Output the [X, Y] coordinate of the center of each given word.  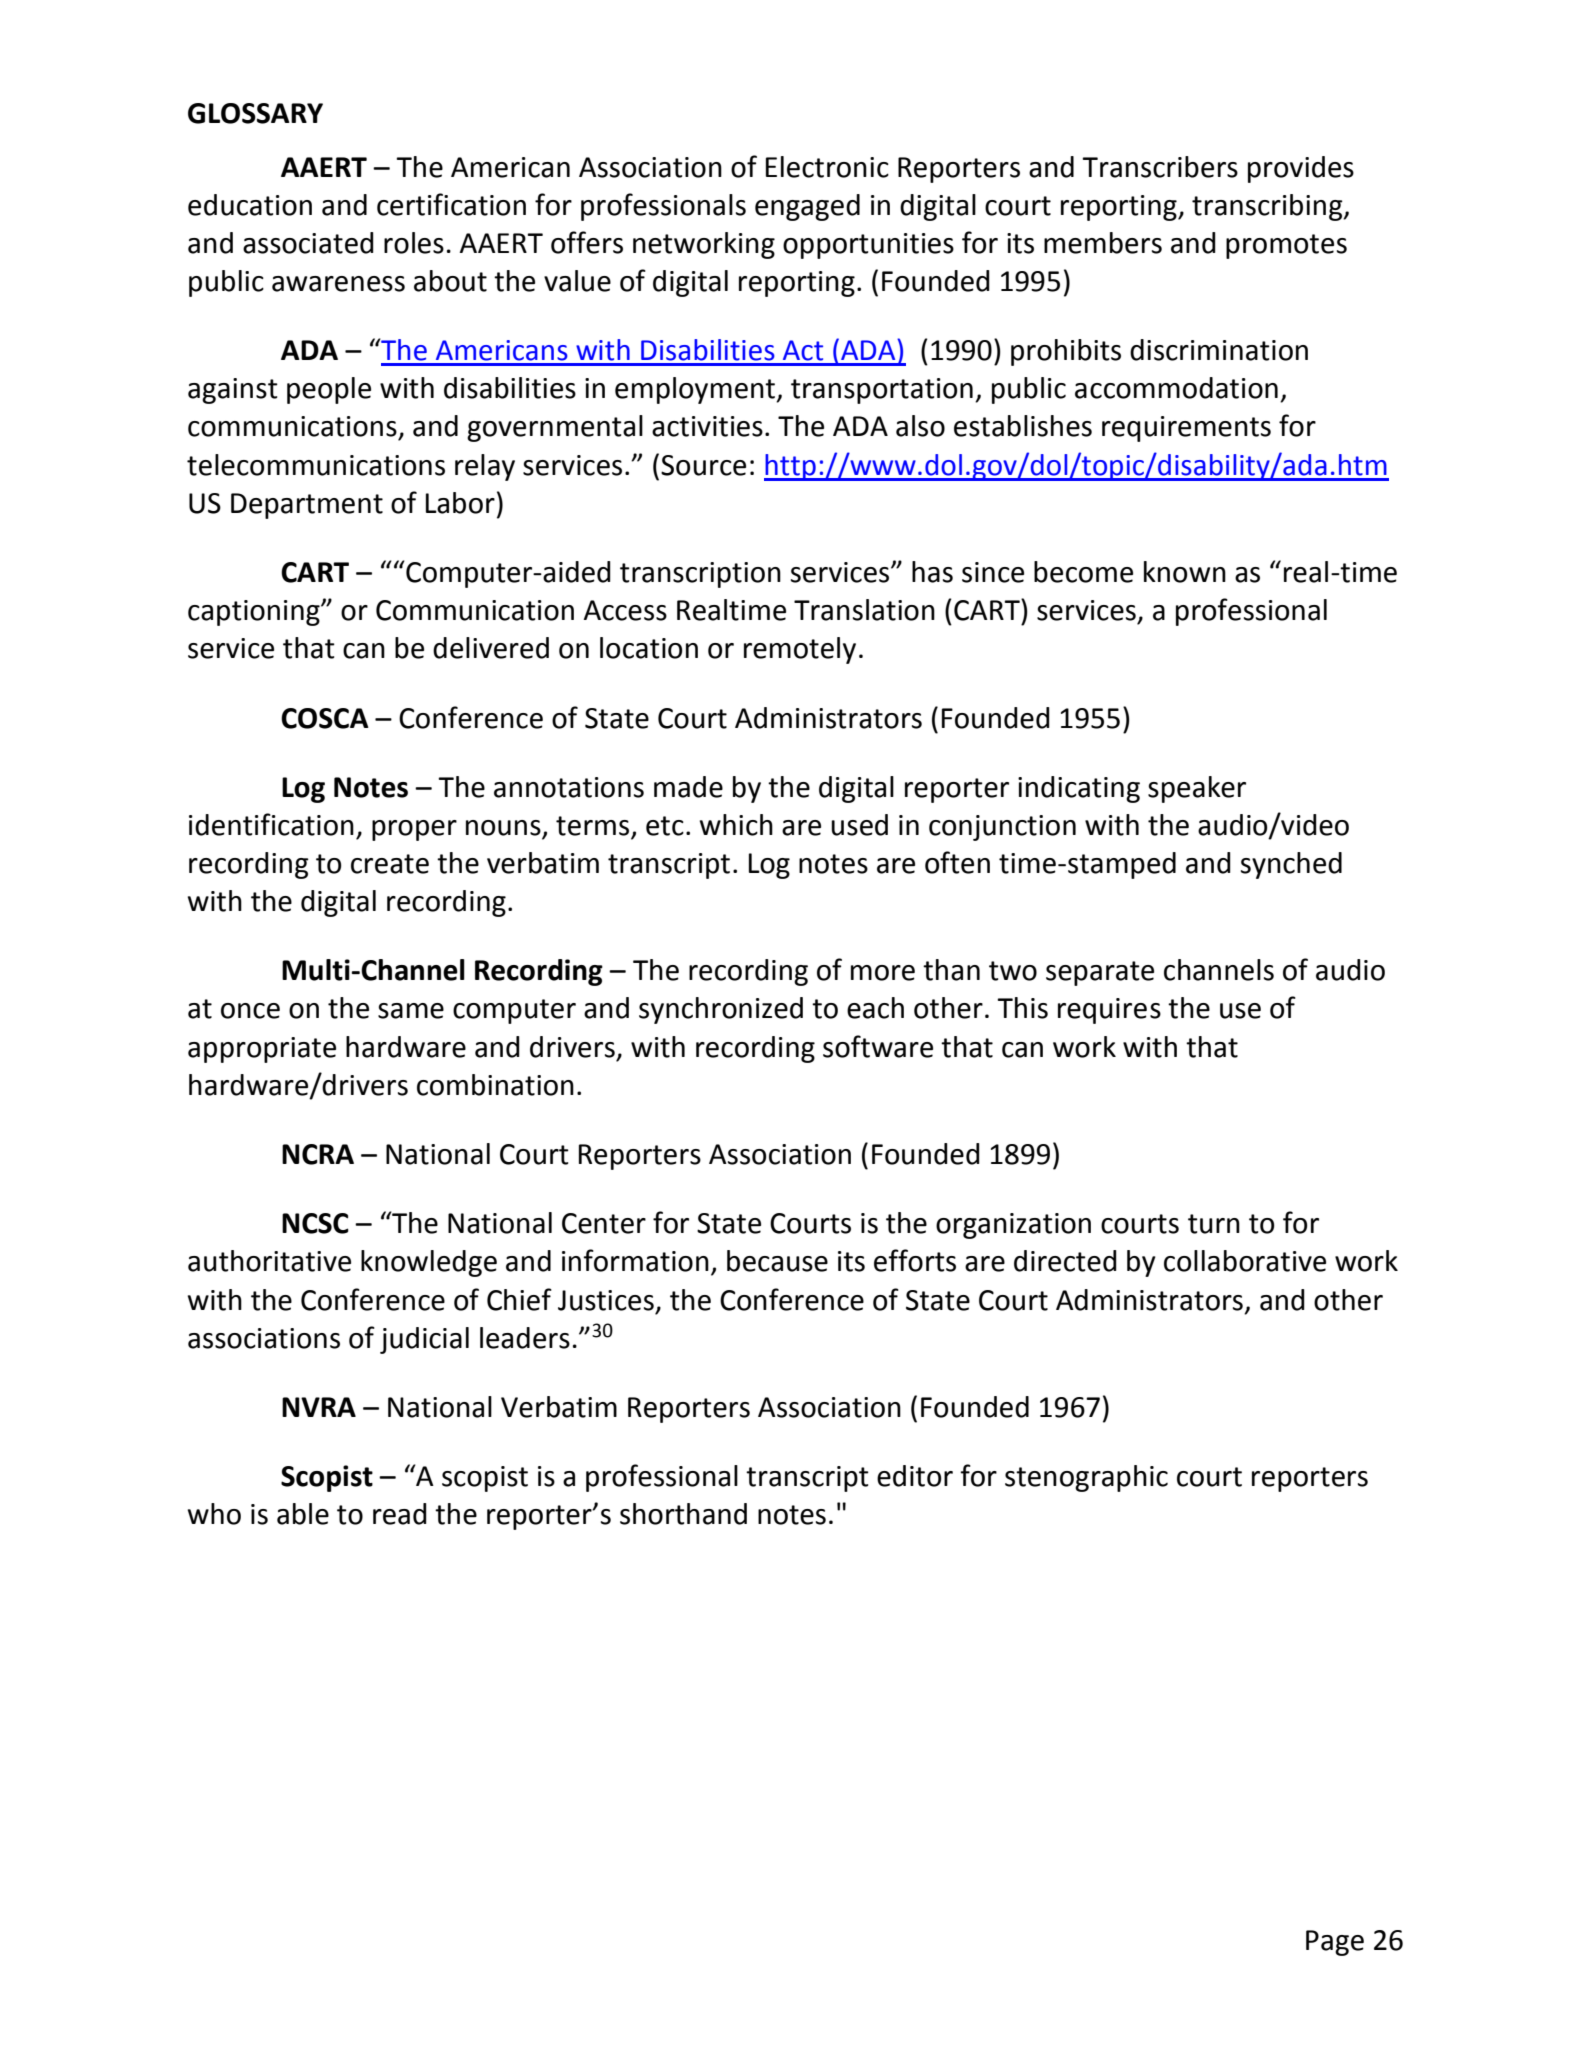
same [411, 1011]
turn [1214, 1224]
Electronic [827, 167]
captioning [255, 613]
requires [1109, 1011]
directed [1065, 1261]
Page [1335, 1943]
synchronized [721, 1010]
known [1185, 572]
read [400, 1514]
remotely [800, 650]
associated [308, 243]
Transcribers [1160, 167]
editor [915, 1476]
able [303, 1514]
